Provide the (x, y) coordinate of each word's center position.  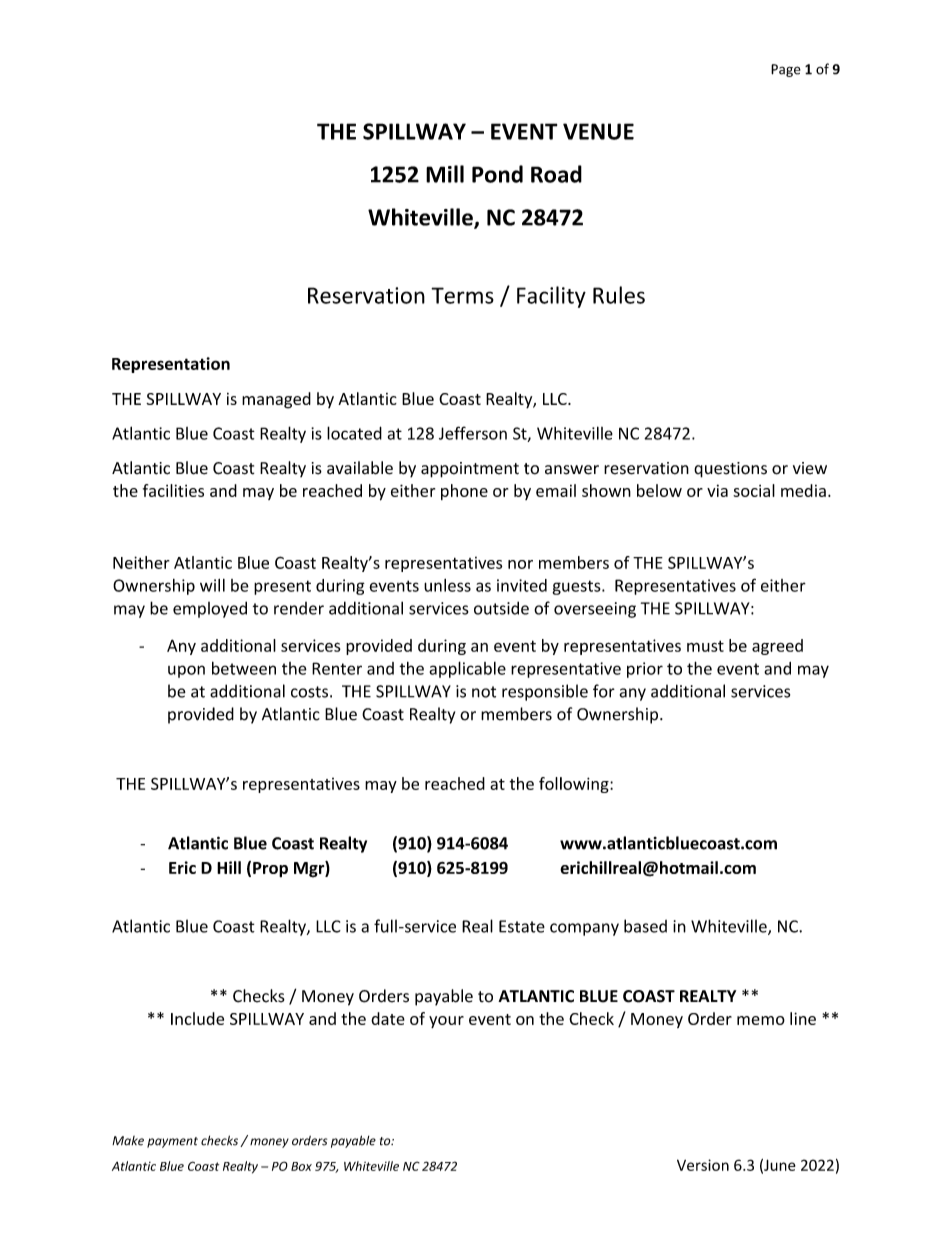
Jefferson (473, 433)
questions (730, 470)
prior (645, 670)
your (446, 1022)
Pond (497, 174)
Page (786, 70)
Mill (445, 174)
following (575, 785)
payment (172, 1142)
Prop (270, 869)
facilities (173, 490)
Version (703, 1165)
